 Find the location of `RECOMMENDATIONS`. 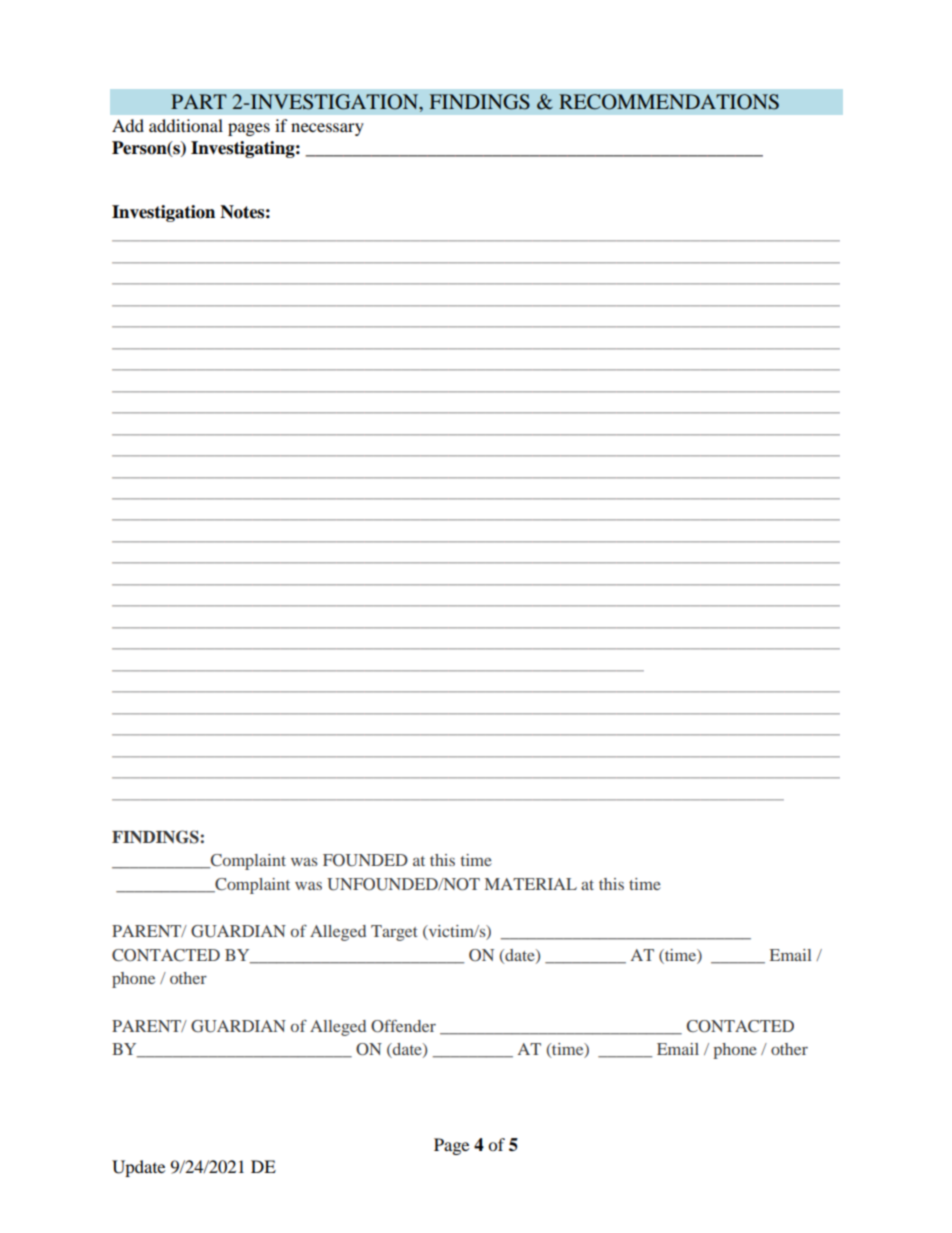

RECOMMENDATIONS is located at coordinates (669, 102).
